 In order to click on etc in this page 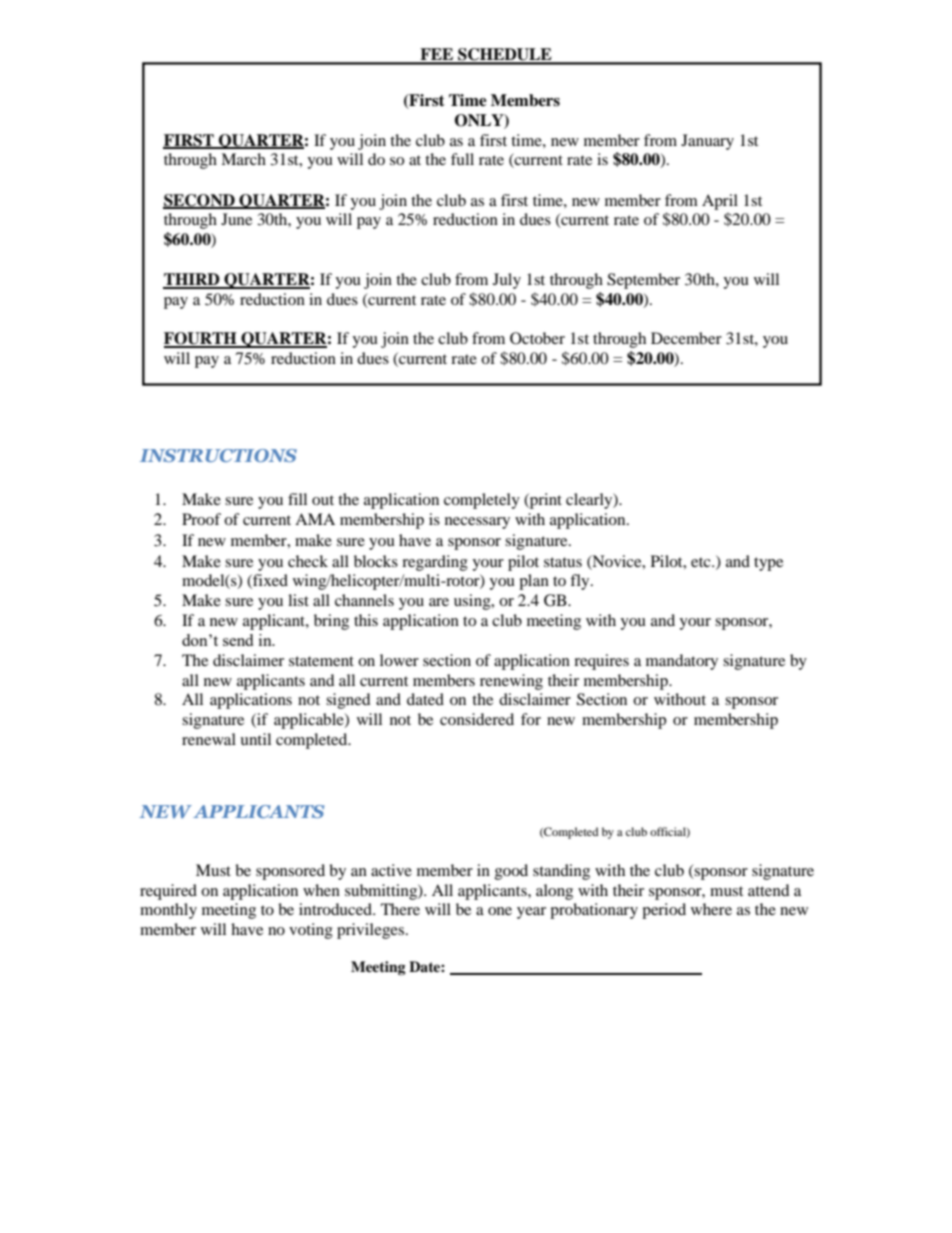, I will do `click(702, 562)`.
